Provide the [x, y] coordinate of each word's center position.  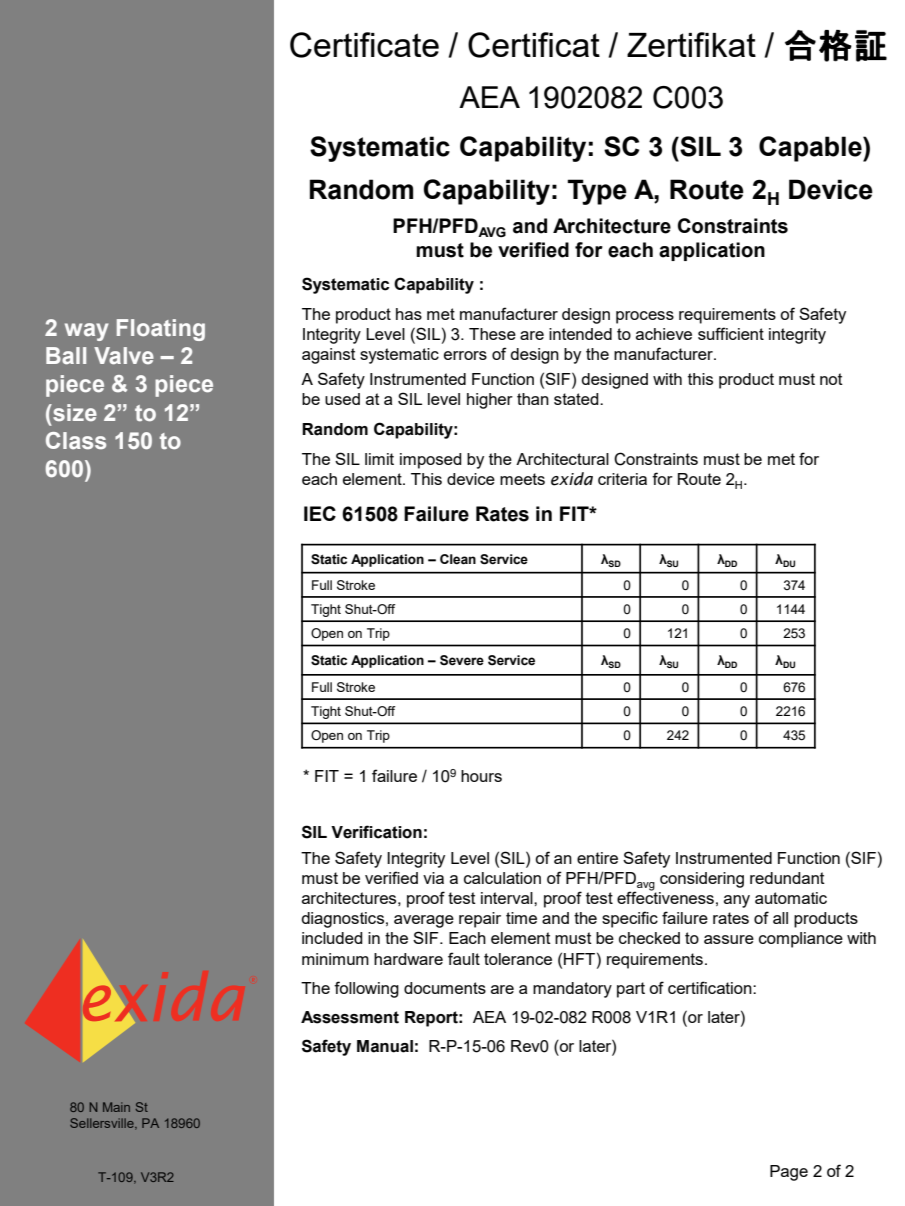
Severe [462, 660]
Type [597, 192]
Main [116, 1107]
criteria [622, 479]
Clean [458, 559]
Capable [811, 149]
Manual [385, 1046]
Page [789, 1173]
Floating [161, 330]
